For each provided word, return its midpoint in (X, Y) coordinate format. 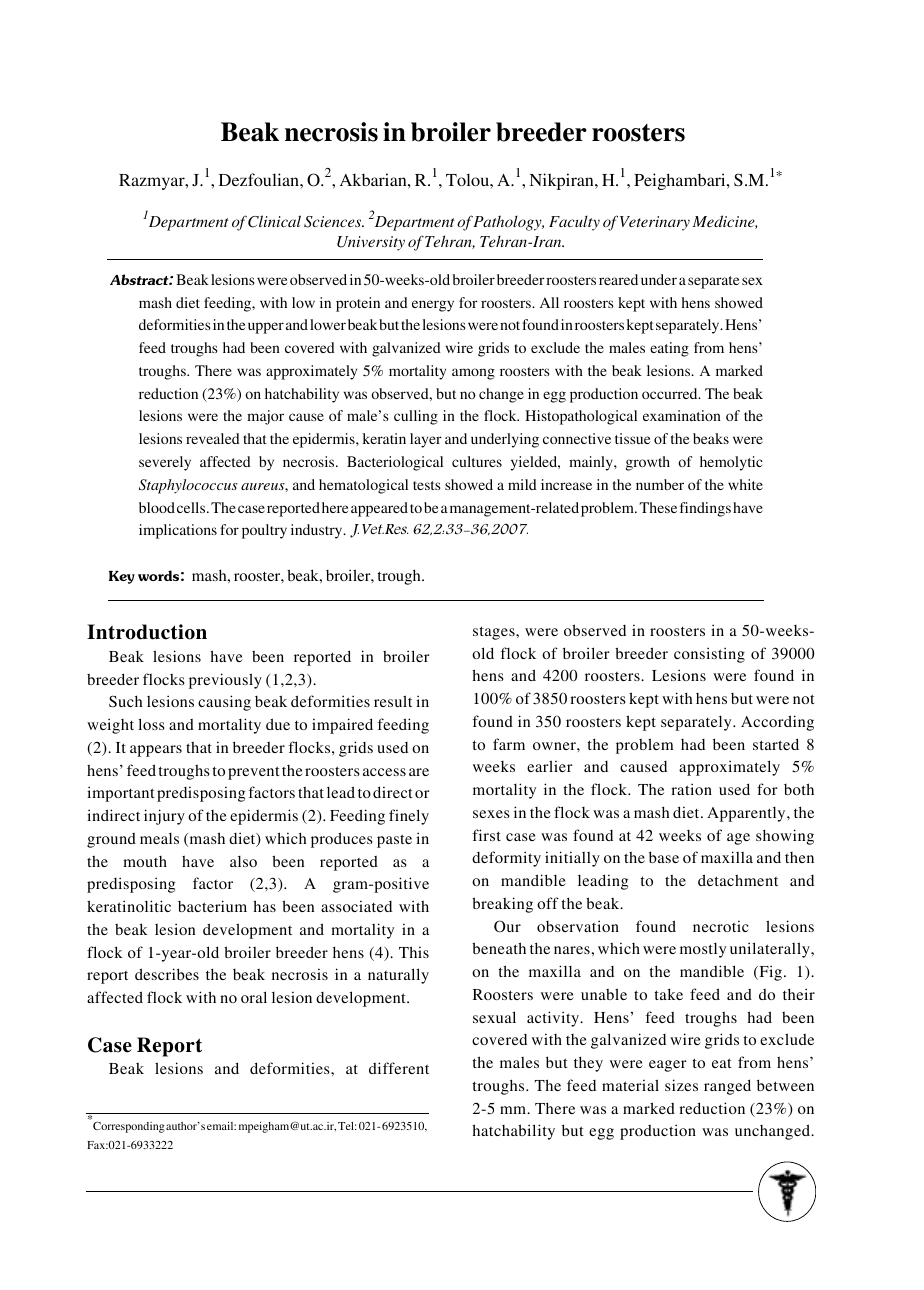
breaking (502, 905)
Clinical (274, 221)
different (399, 1068)
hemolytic (731, 463)
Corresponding (129, 1127)
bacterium (212, 906)
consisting (709, 655)
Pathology (508, 223)
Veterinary (655, 223)
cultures (477, 461)
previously (225, 681)
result (393, 701)
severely (165, 463)
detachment (738, 880)
